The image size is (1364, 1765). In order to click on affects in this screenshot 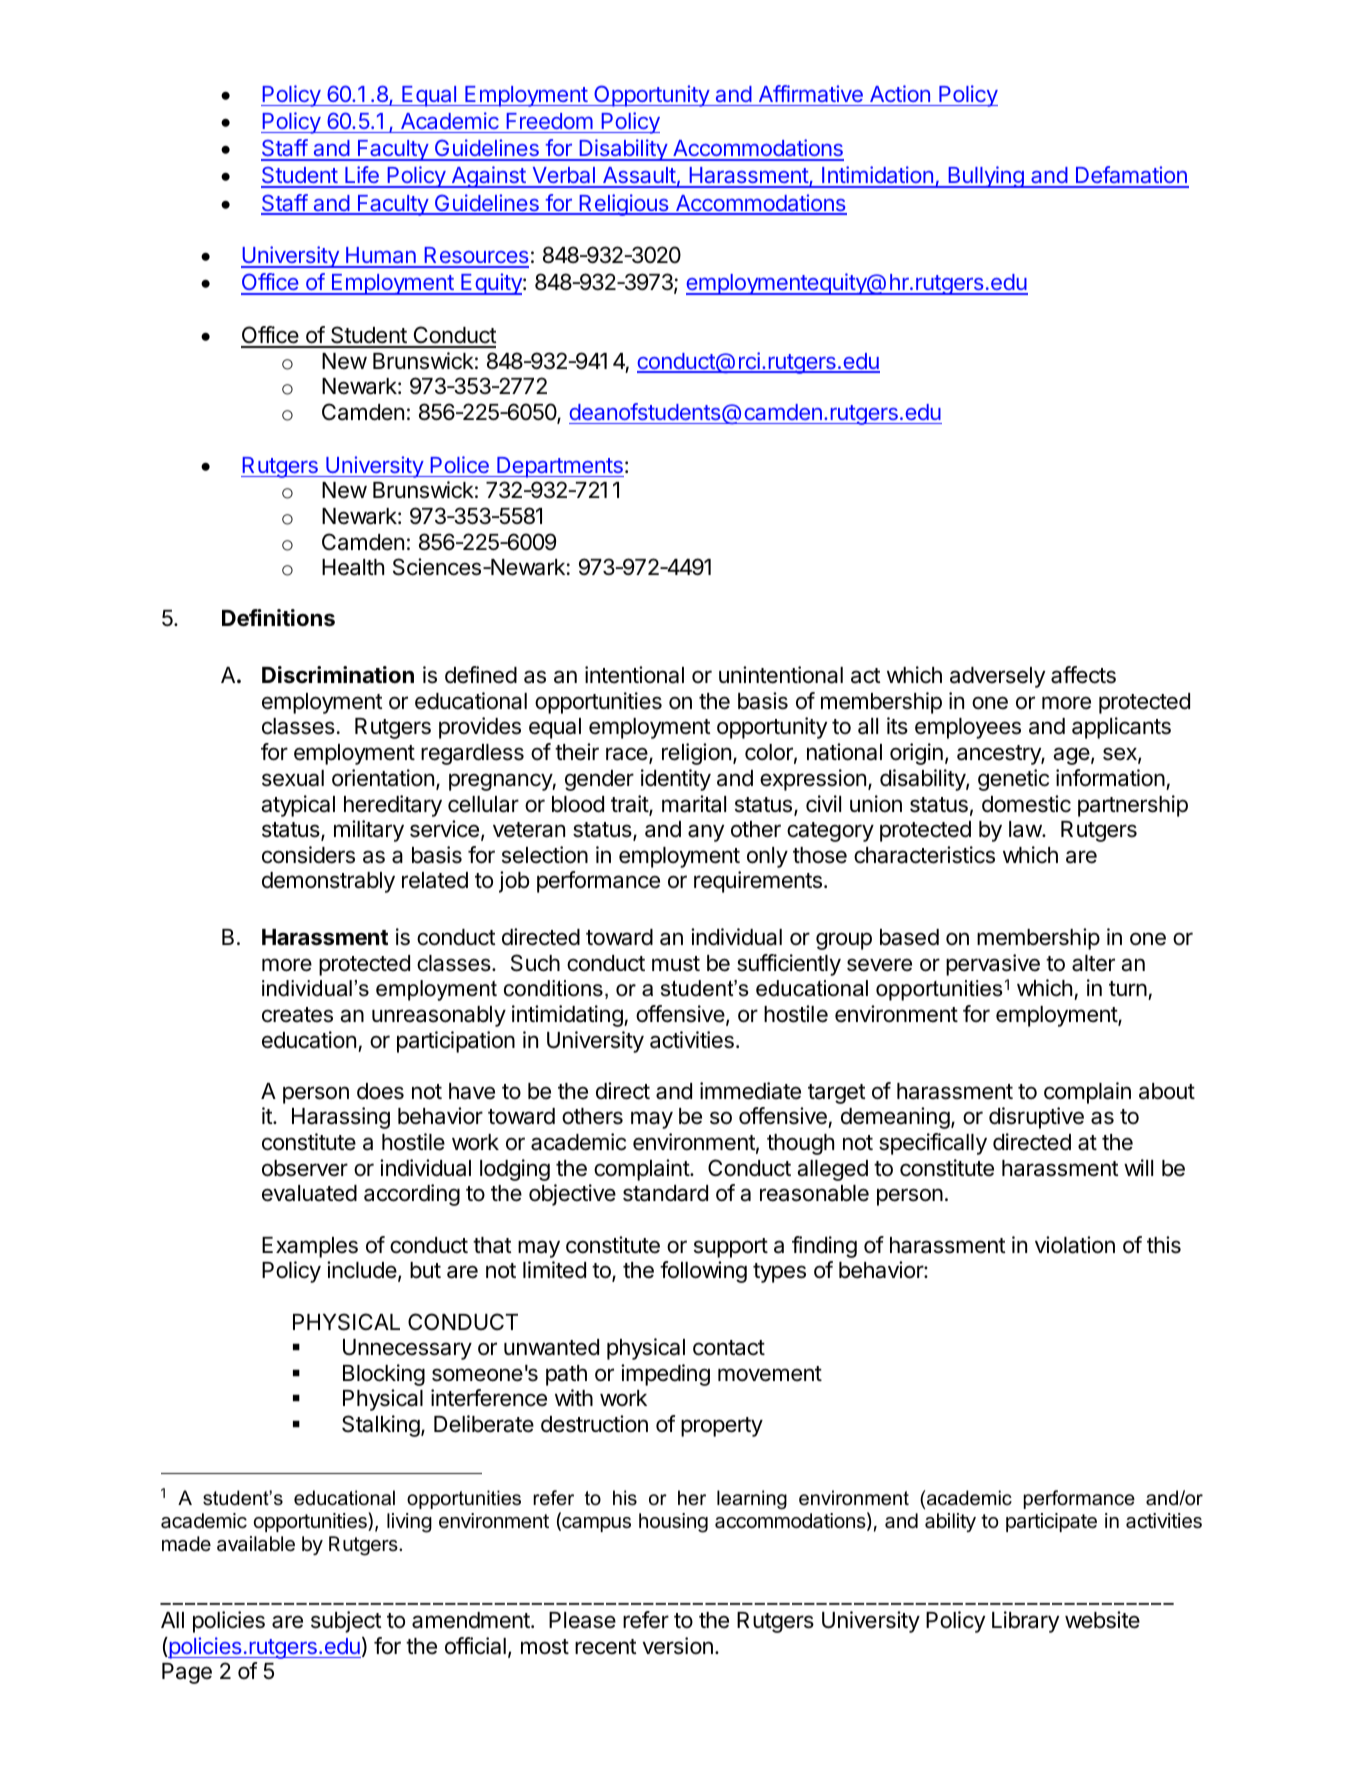, I will do `click(1083, 675)`.
